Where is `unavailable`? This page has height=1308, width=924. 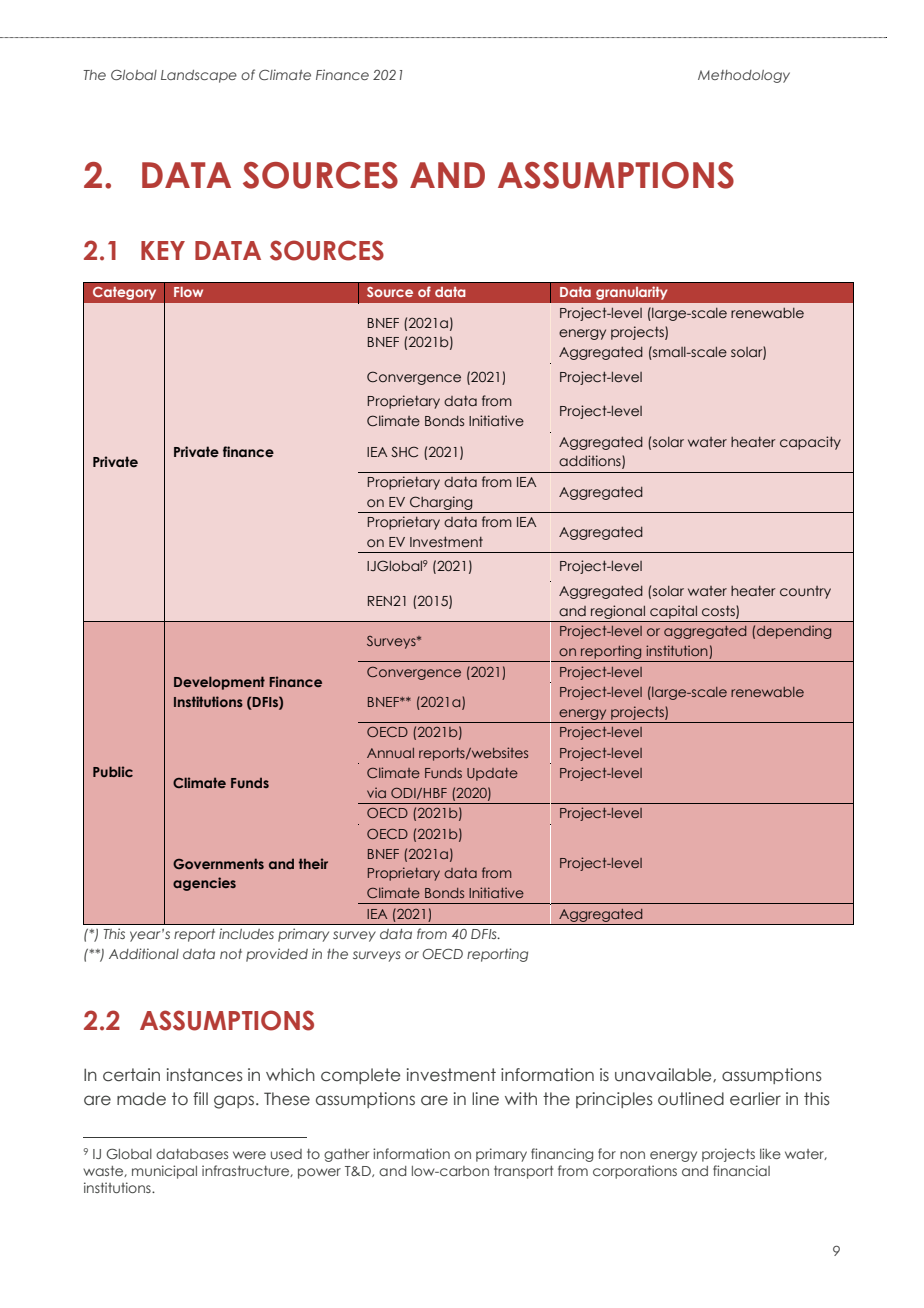 unavailable is located at coordinates (664, 1075).
